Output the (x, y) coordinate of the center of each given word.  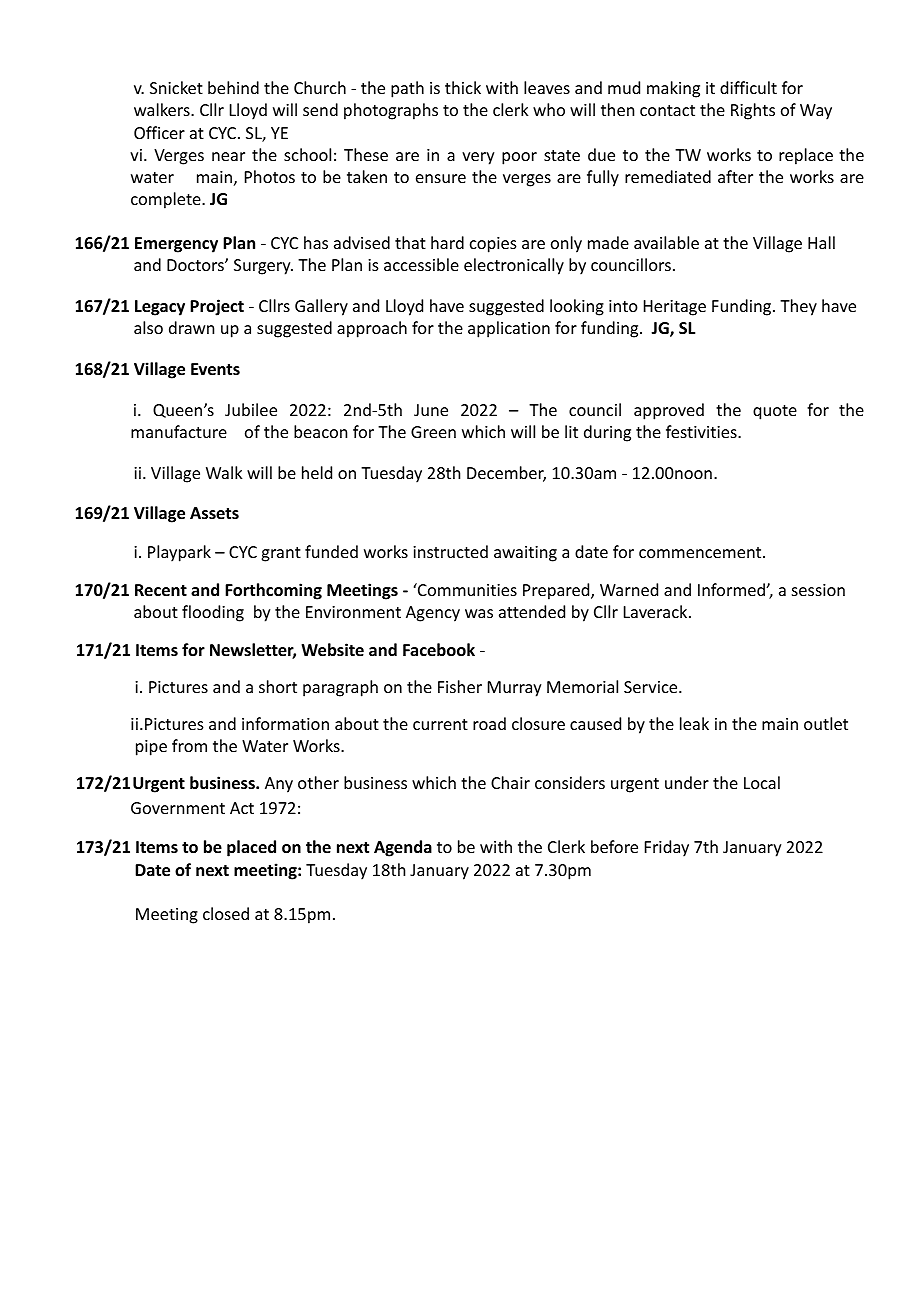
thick (463, 87)
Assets (214, 513)
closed (226, 913)
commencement (701, 552)
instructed (450, 551)
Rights (753, 111)
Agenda (403, 848)
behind (233, 87)
